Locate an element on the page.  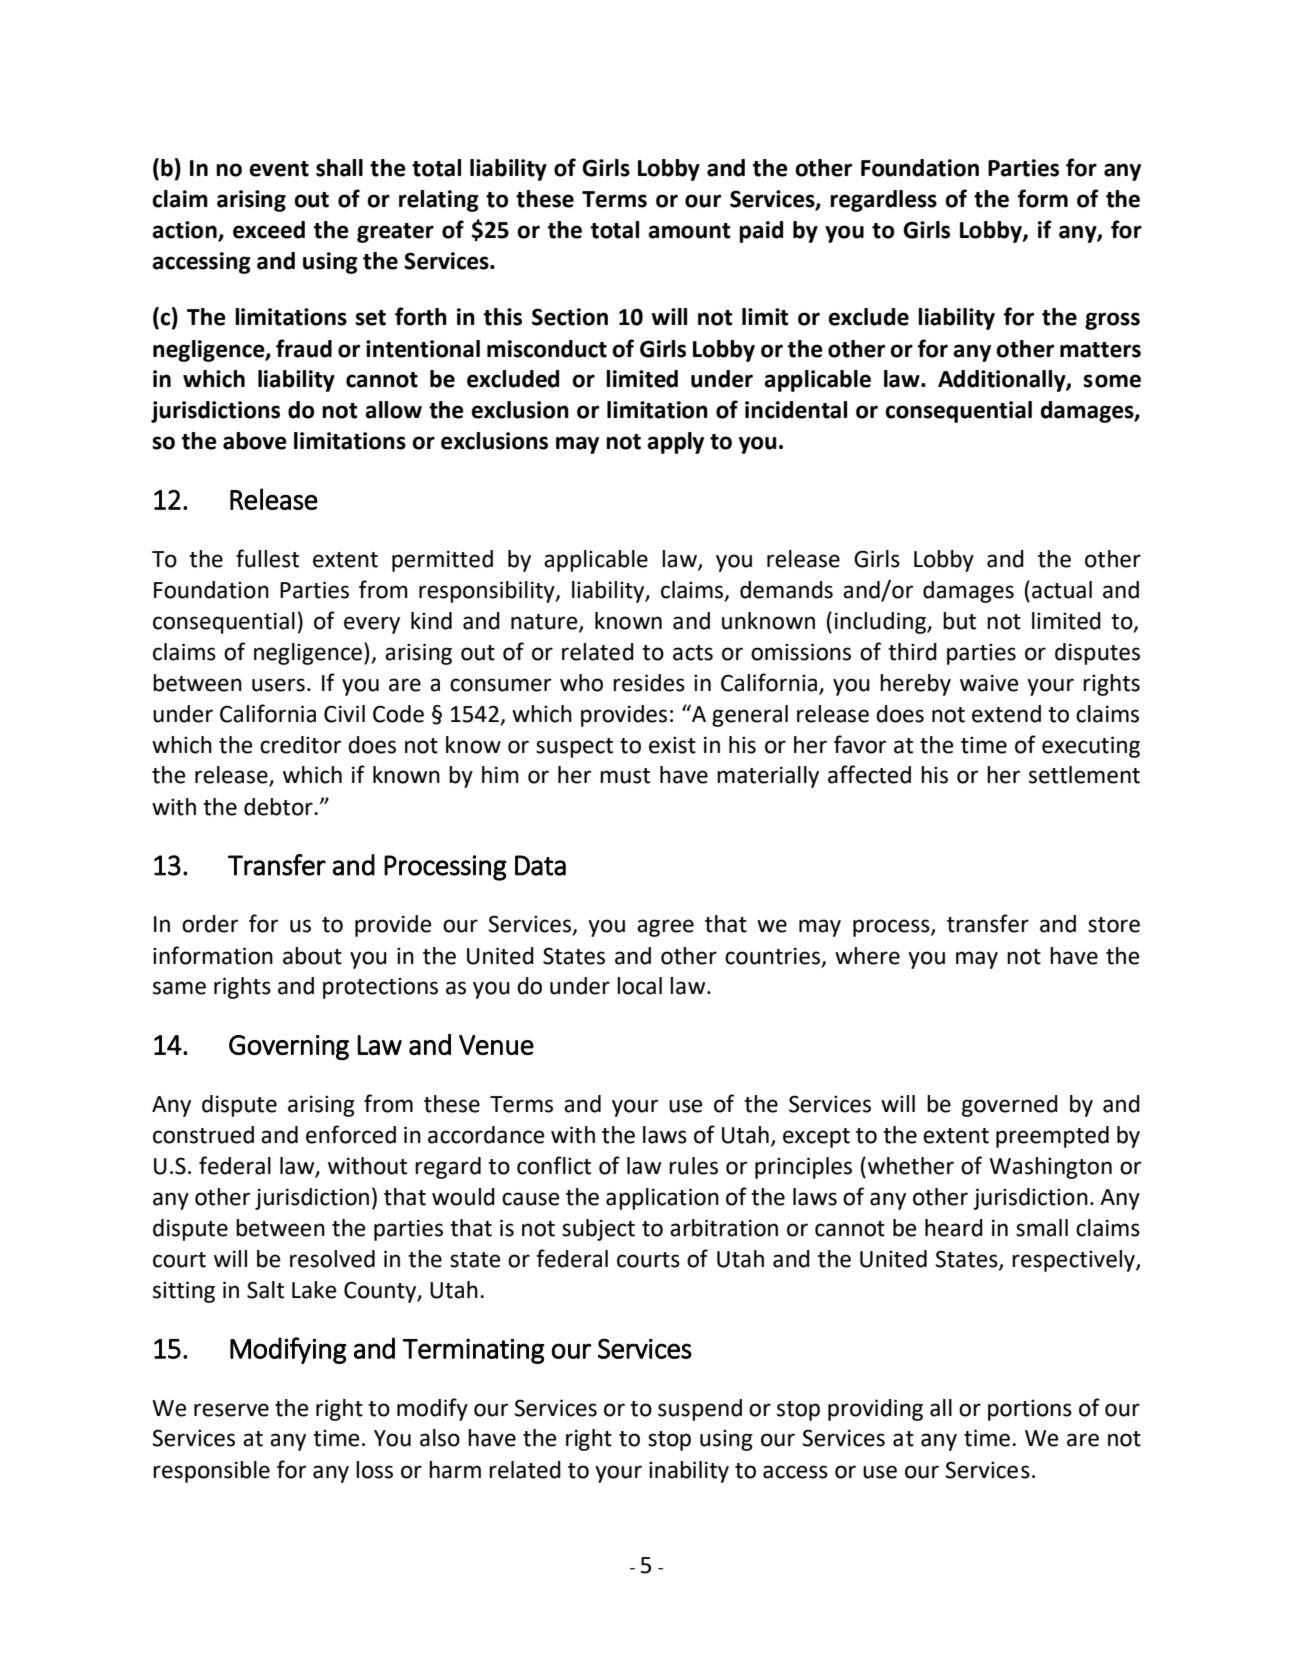
some is located at coordinates (1112, 381).
